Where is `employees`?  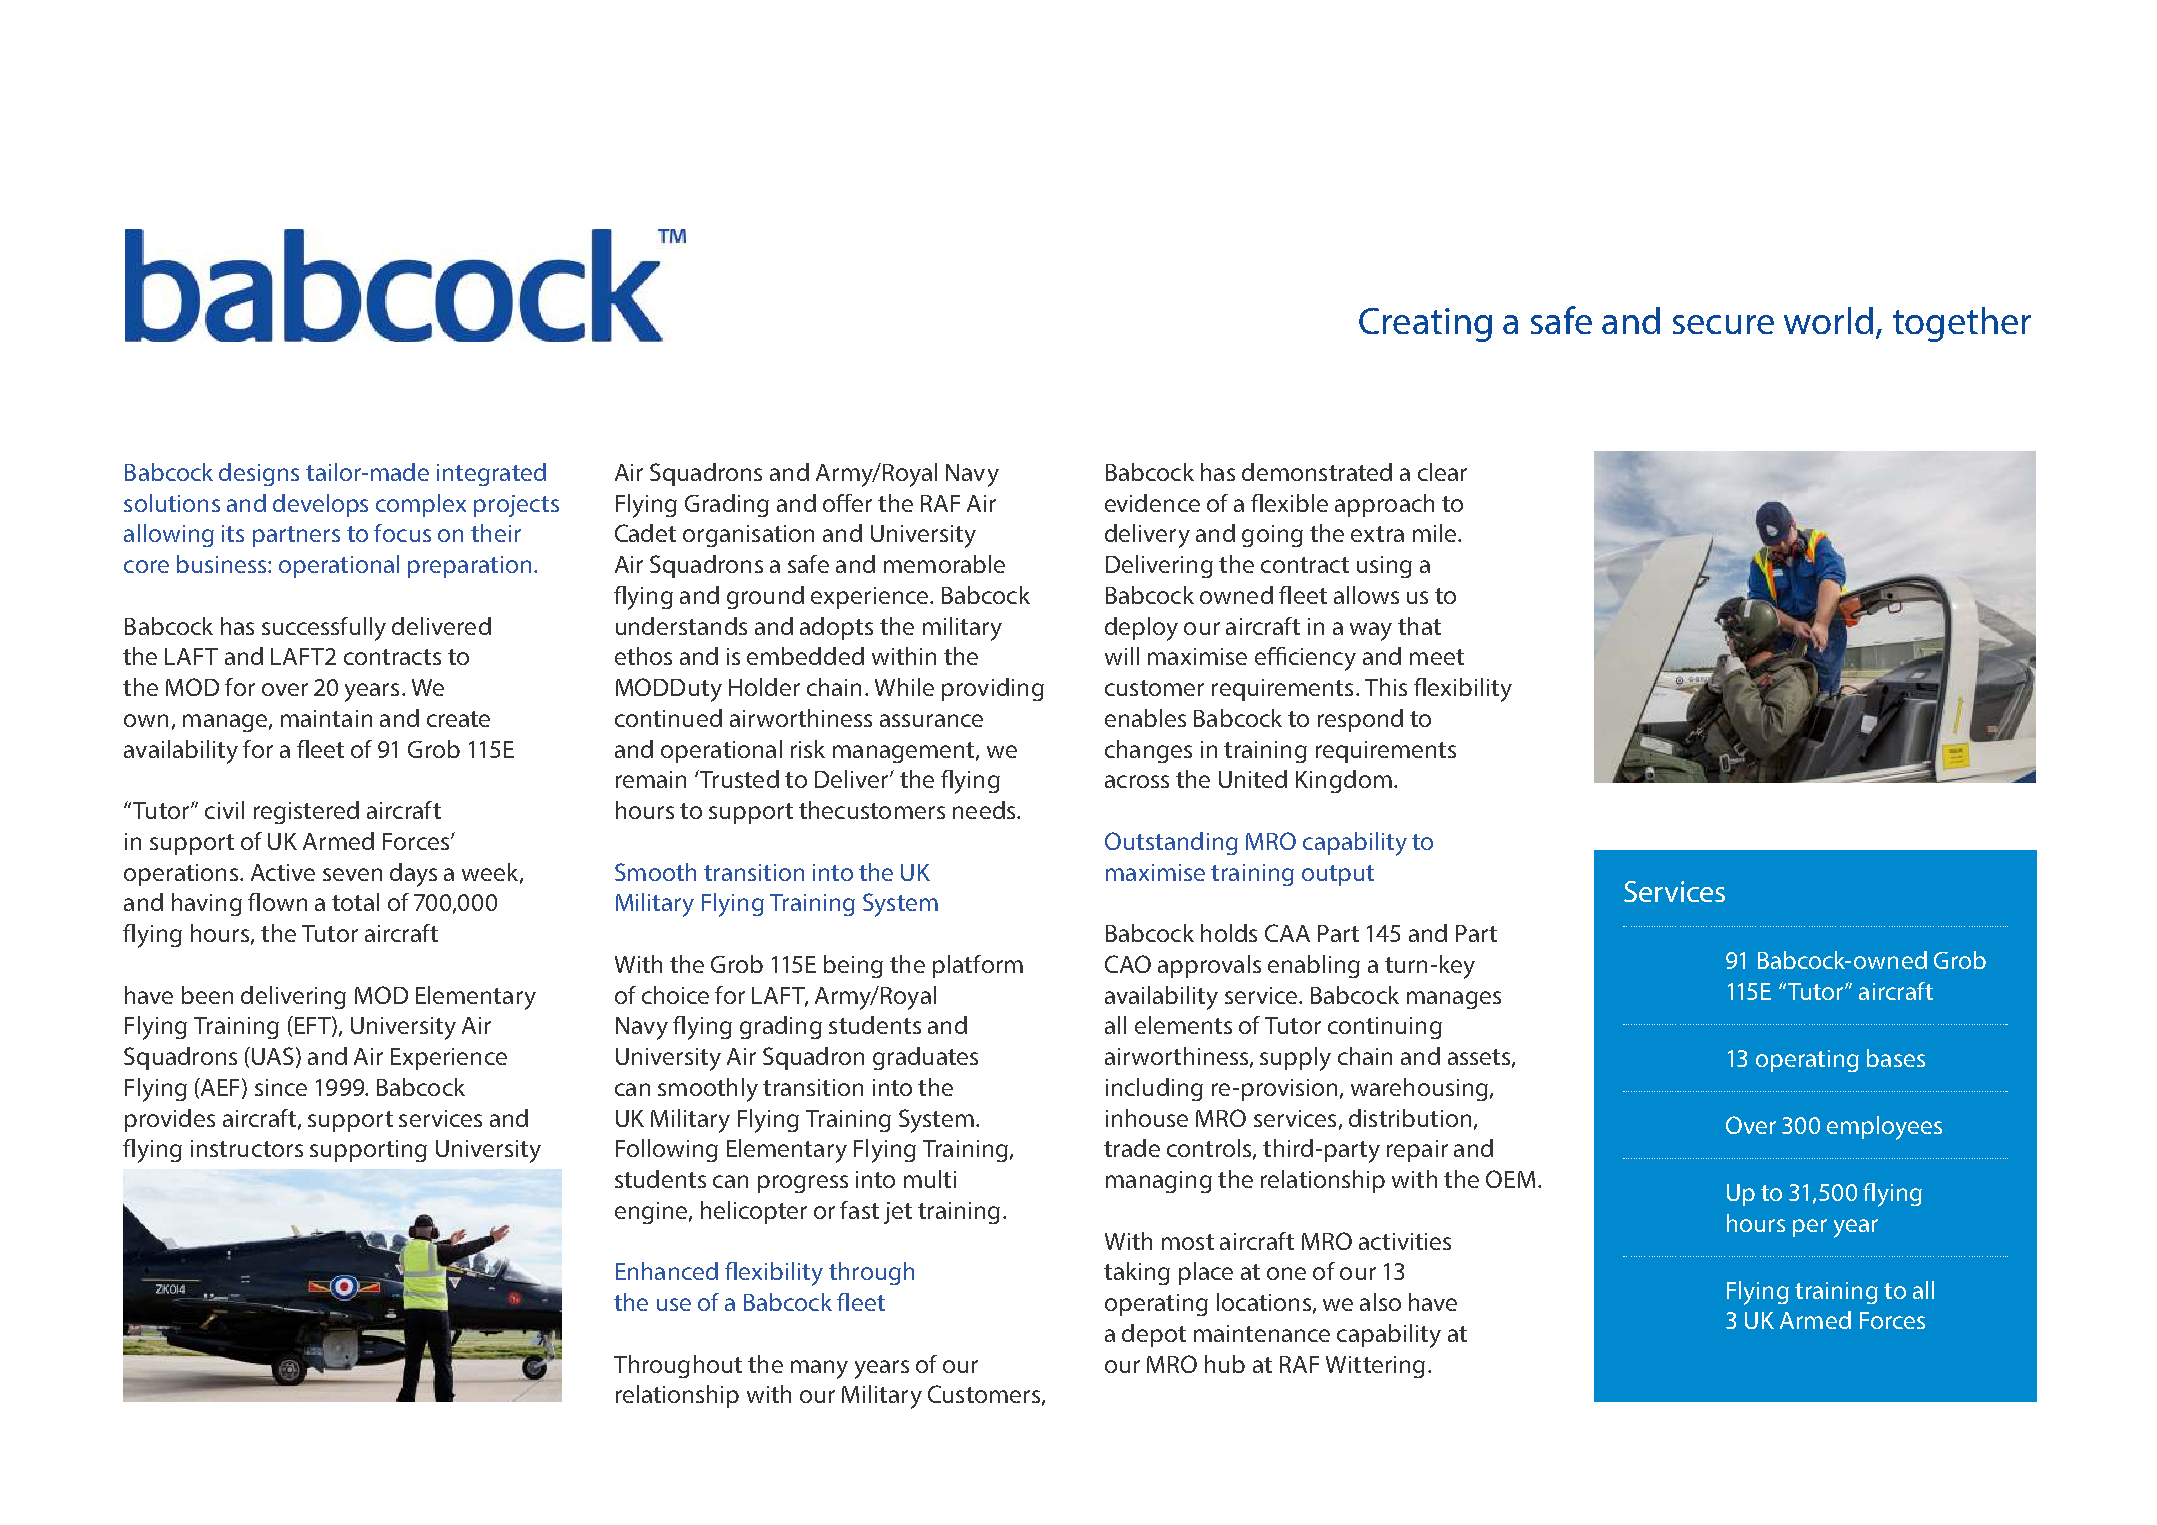 employees is located at coordinates (1884, 1128).
